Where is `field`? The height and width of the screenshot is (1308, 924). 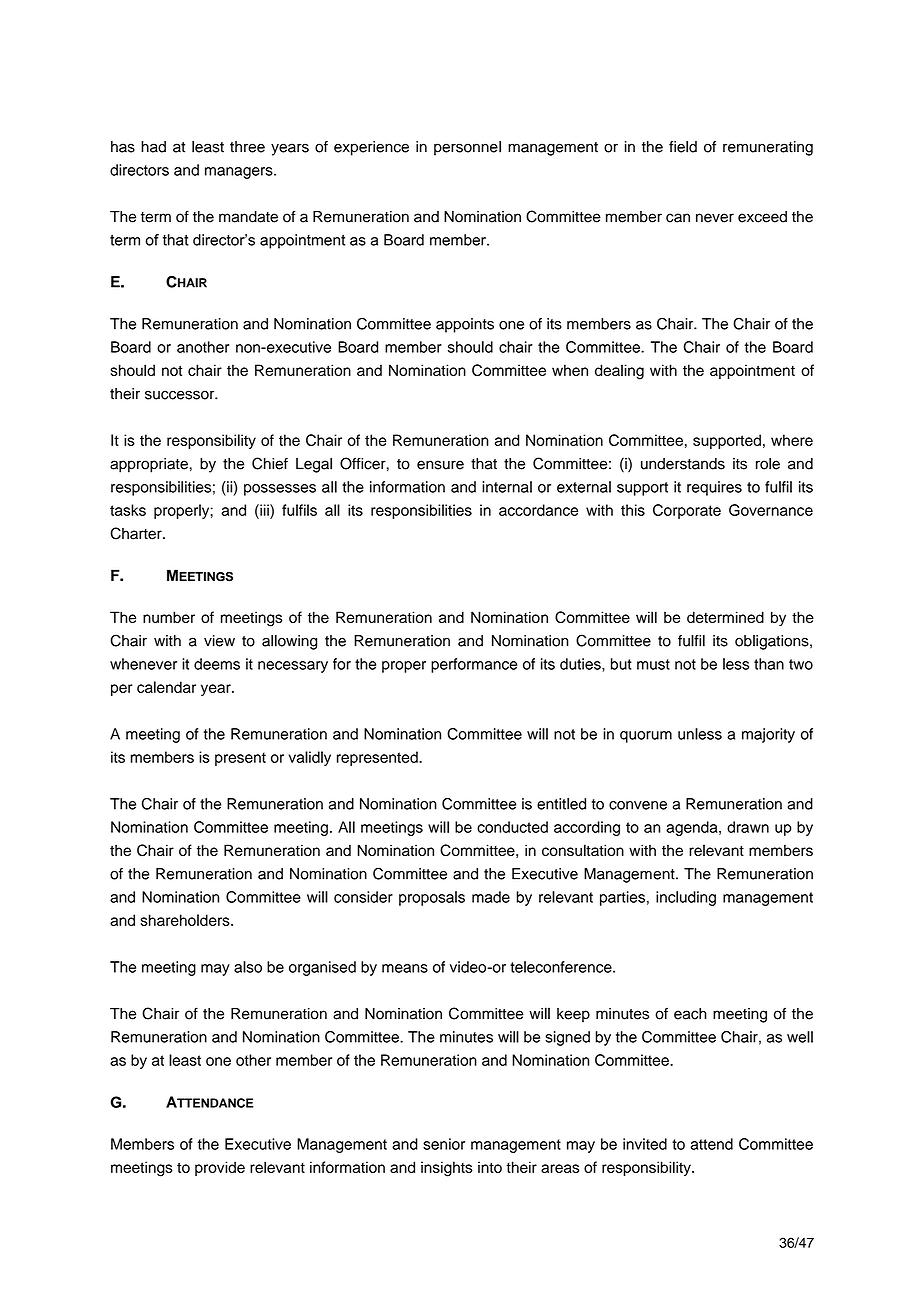
field is located at coordinates (683, 147).
